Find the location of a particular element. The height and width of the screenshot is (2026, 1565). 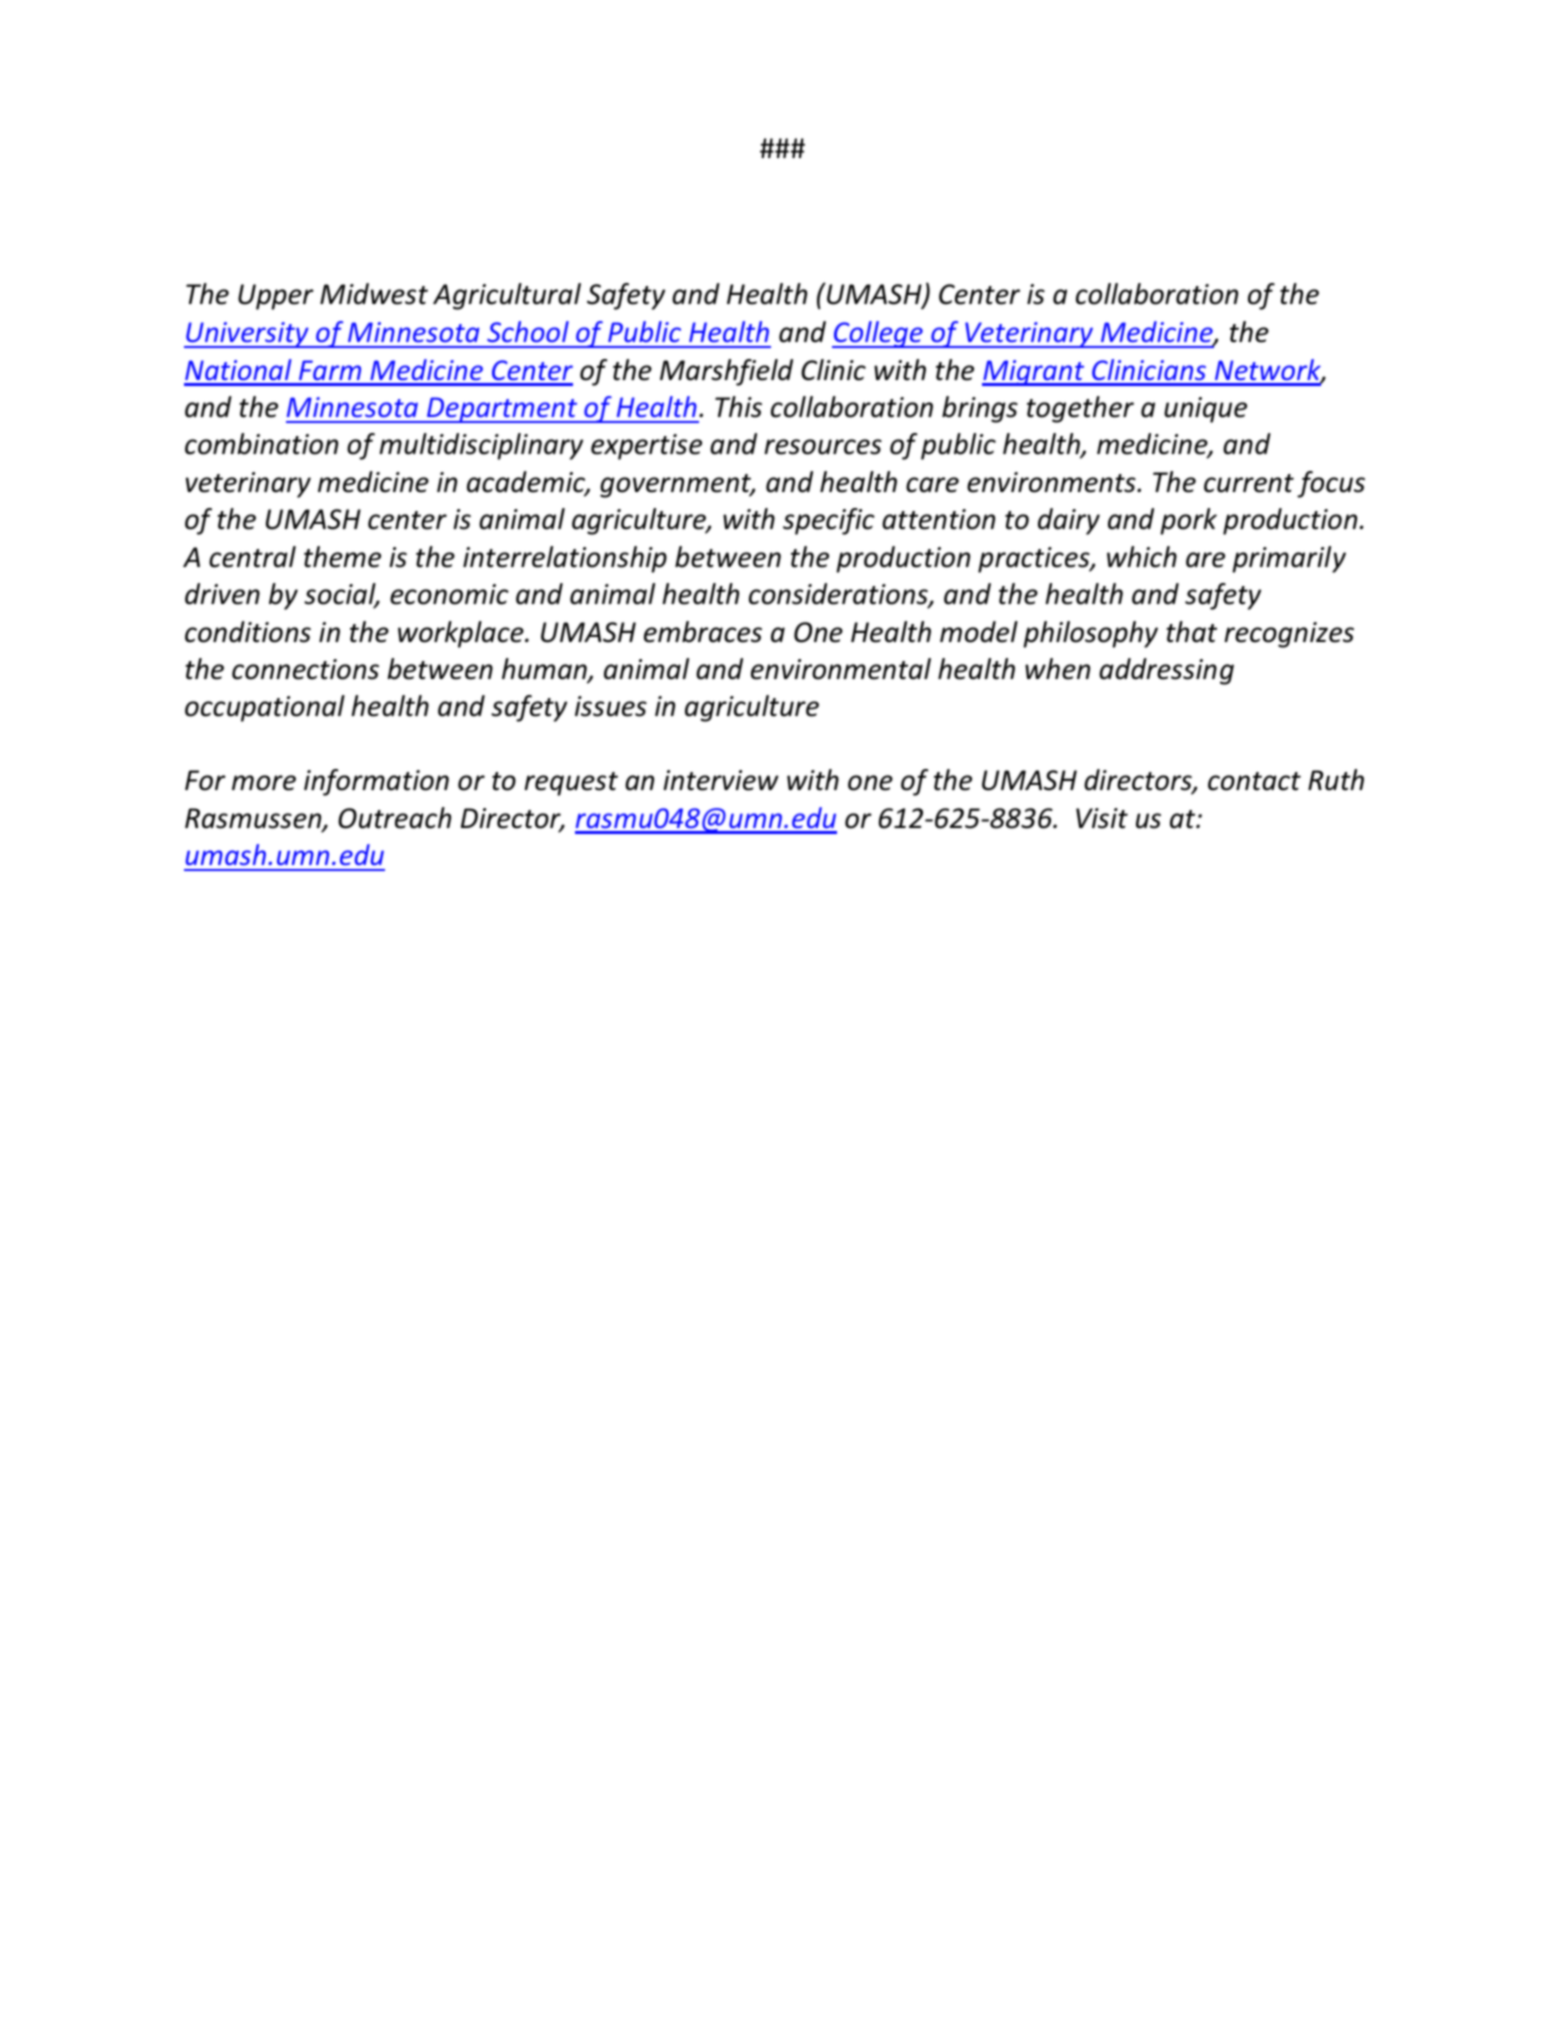

Midwest is located at coordinates (374, 294).
